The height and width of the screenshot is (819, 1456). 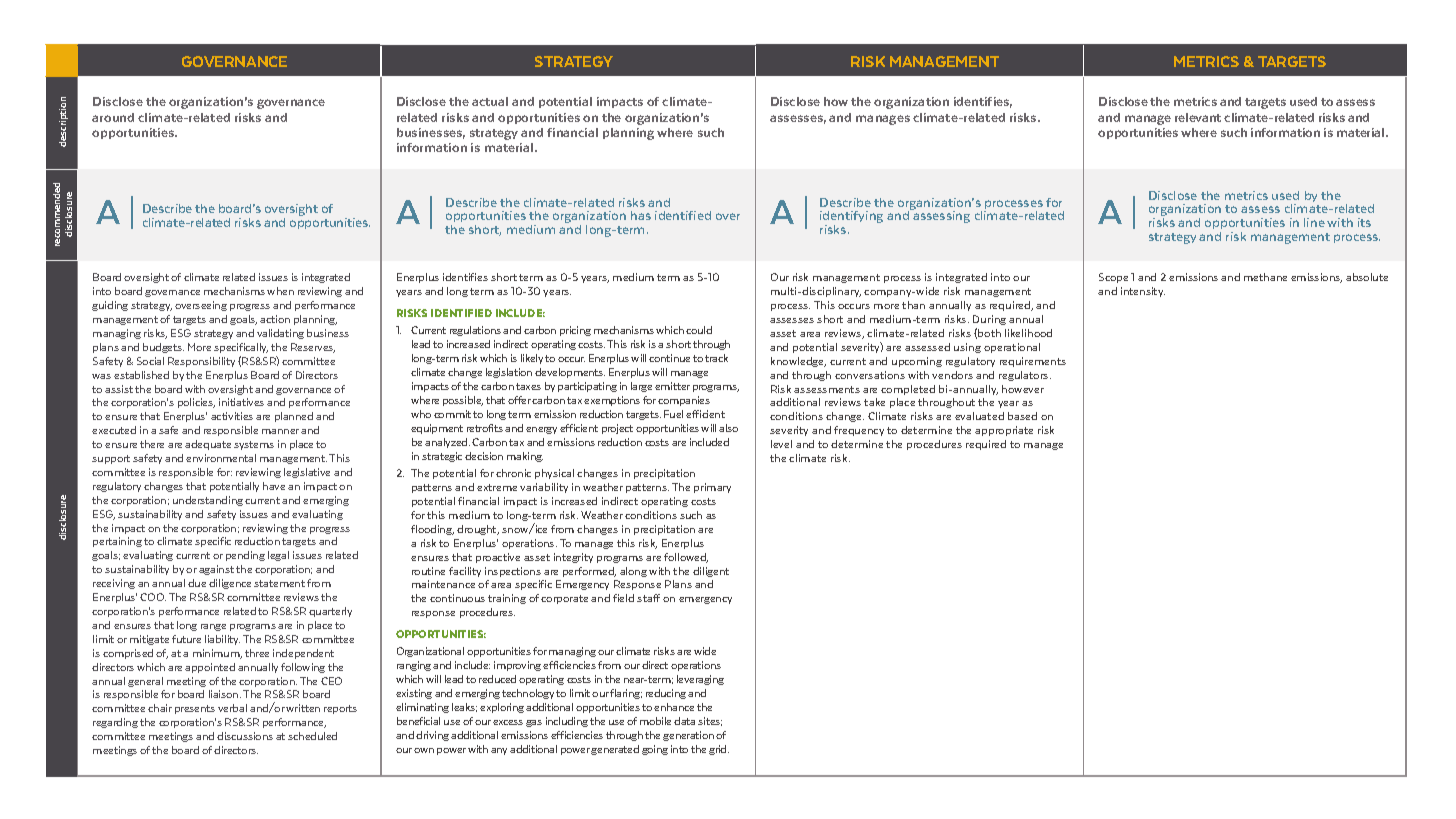 What do you see at coordinates (113, 117) in the screenshot?
I see `around` at bounding box center [113, 117].
